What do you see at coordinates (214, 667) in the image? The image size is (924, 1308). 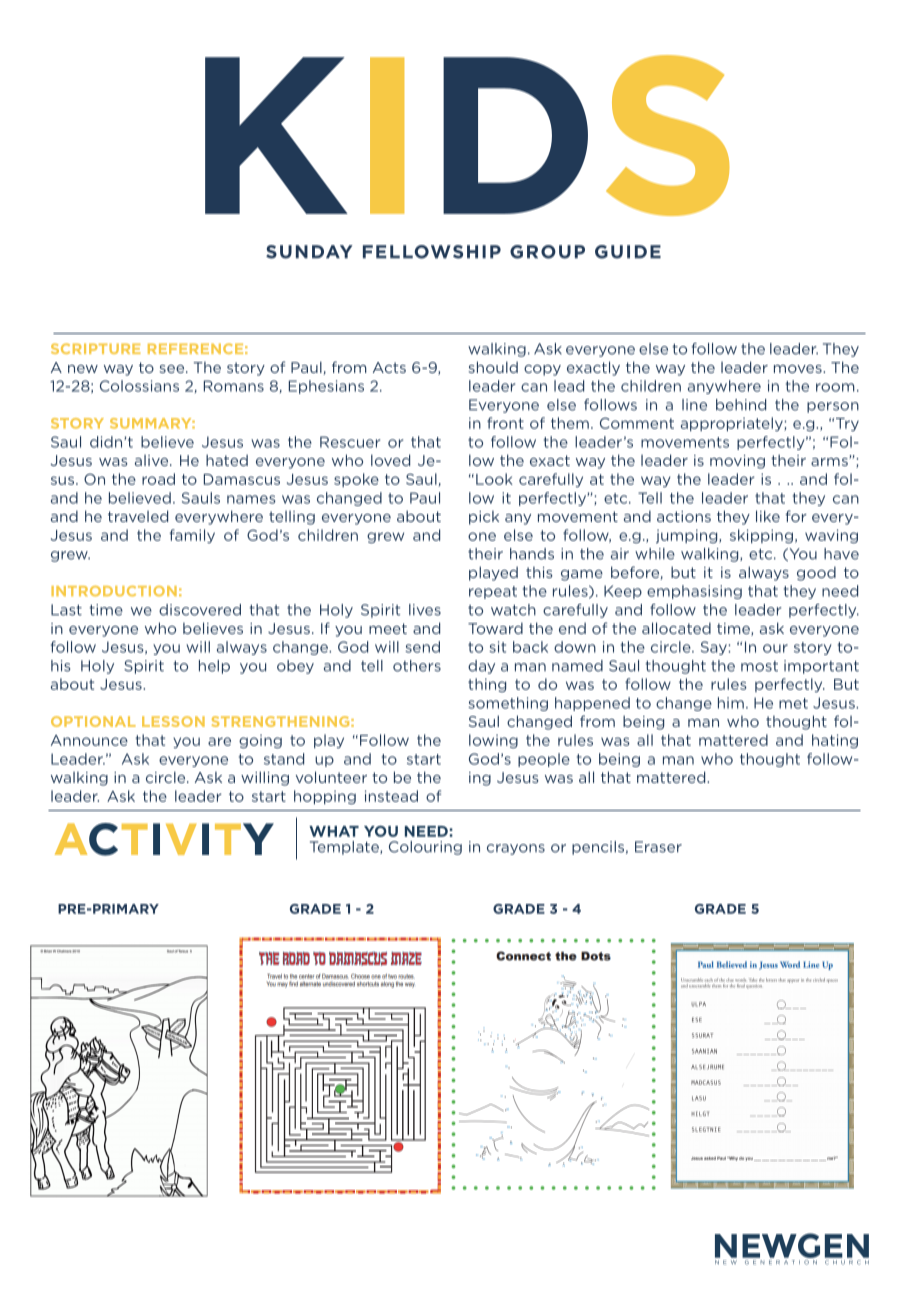 I see `help` at bounding box center [214, 667].
